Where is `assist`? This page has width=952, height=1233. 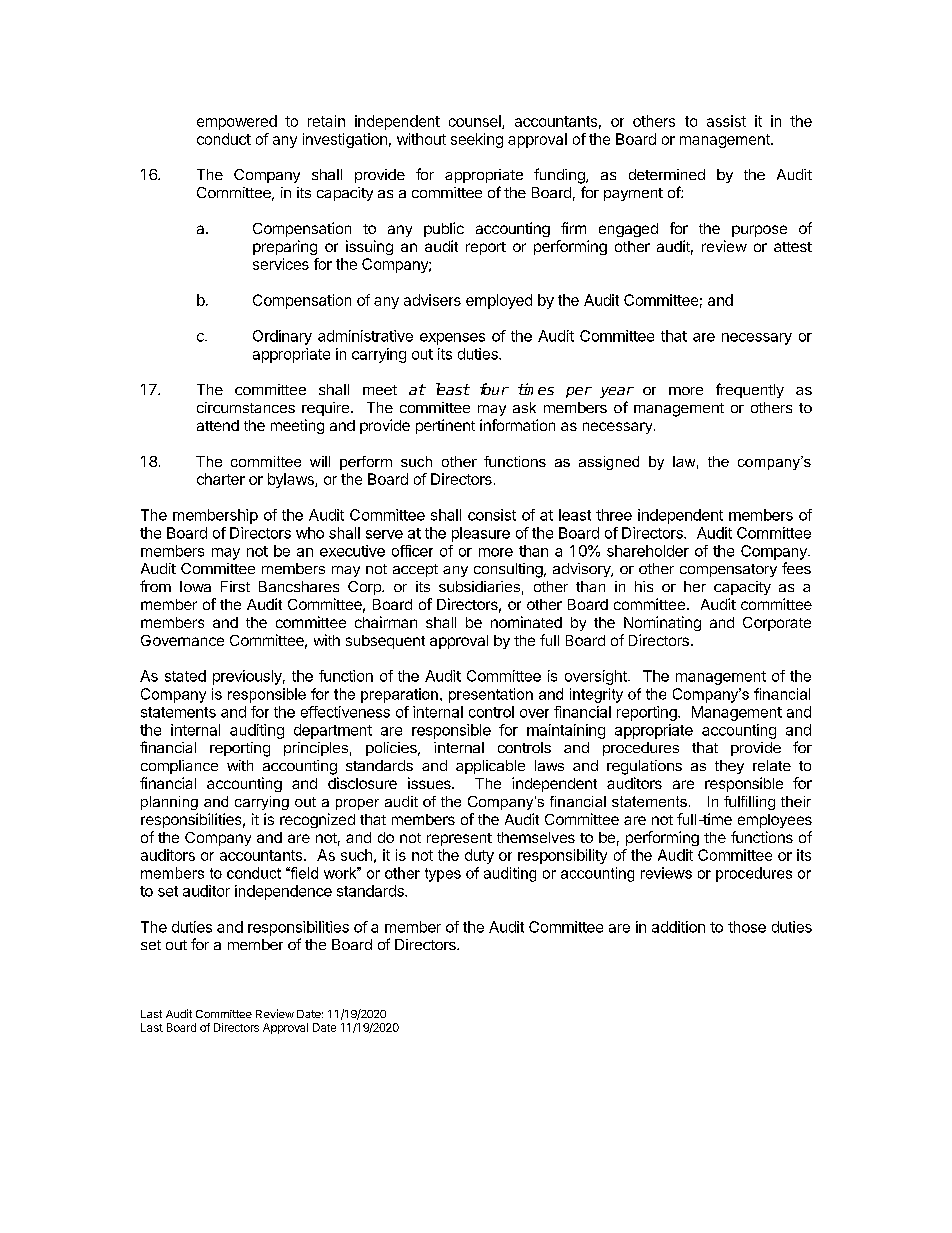 assist is located at coordinates (726, 121).
